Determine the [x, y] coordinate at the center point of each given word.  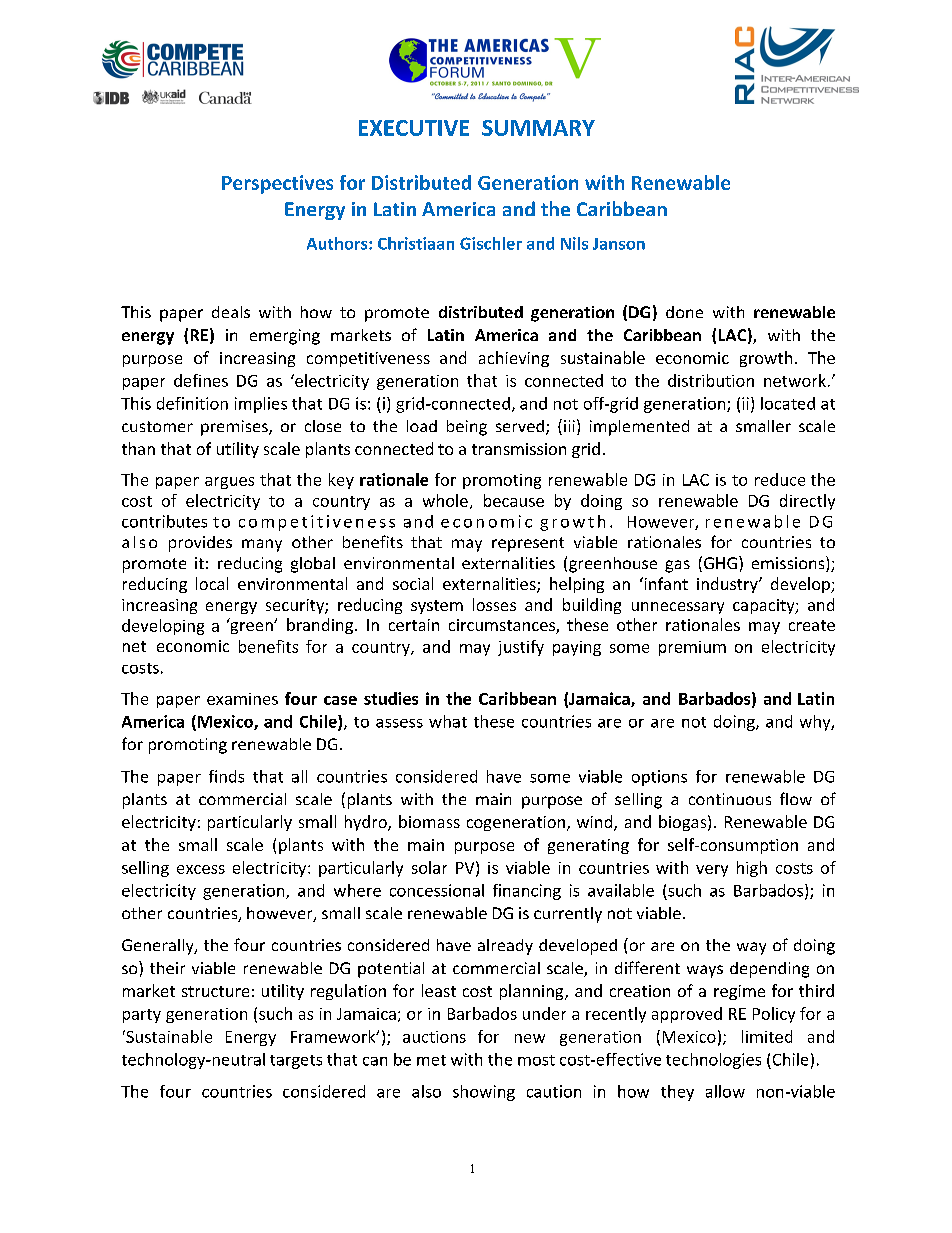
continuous [730, 799]
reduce [780, 479]
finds [226, 776]
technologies [713, 1061]
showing [484, 1093]
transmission [519, 449]
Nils [574, 243]
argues [229, 483]
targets [296, 1062]
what [448, 721]
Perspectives [277, 184]
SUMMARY [538, 128]
